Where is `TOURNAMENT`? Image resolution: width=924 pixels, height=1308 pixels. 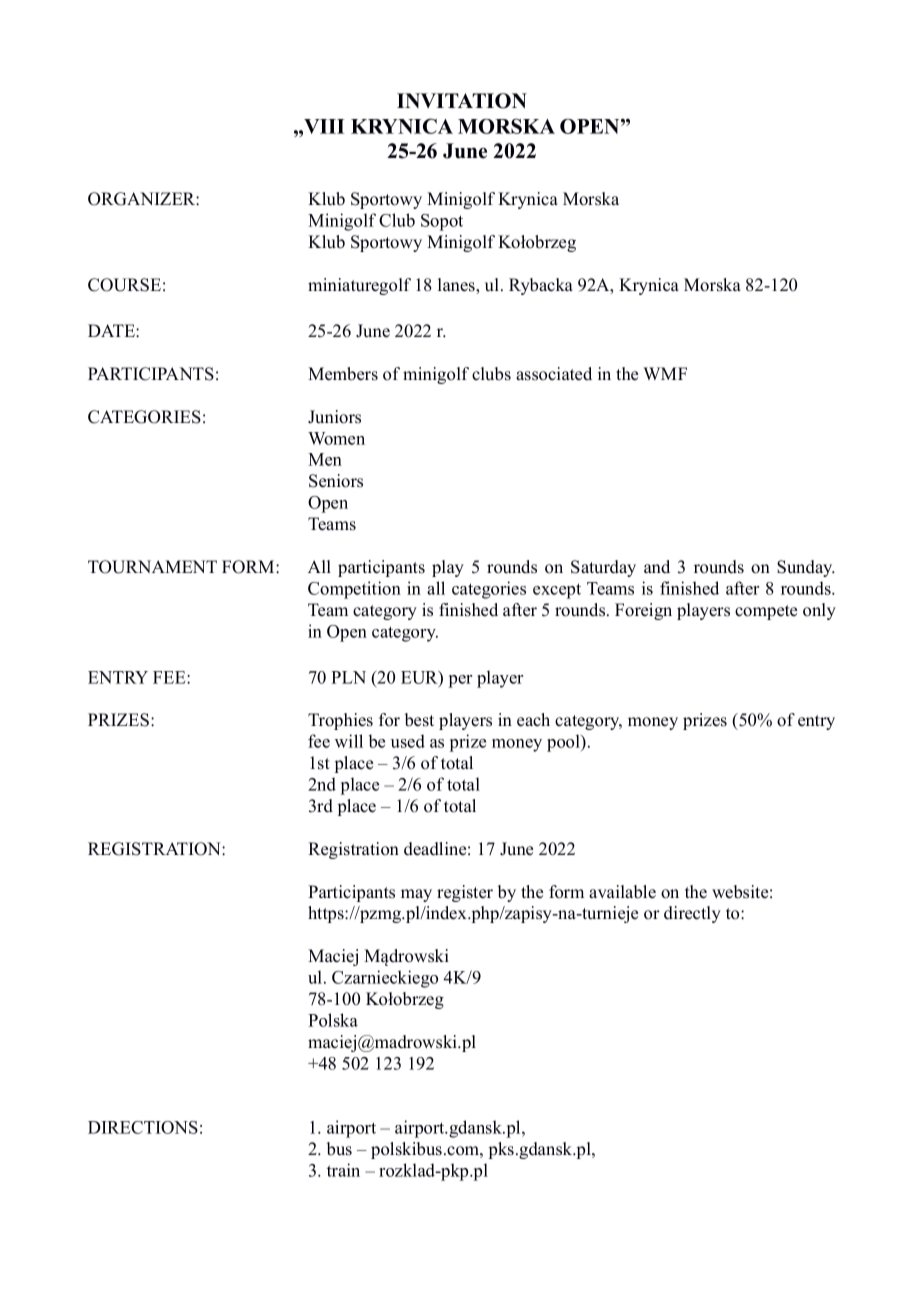 TOURNAMENT is located at coordinates (152, 567).
